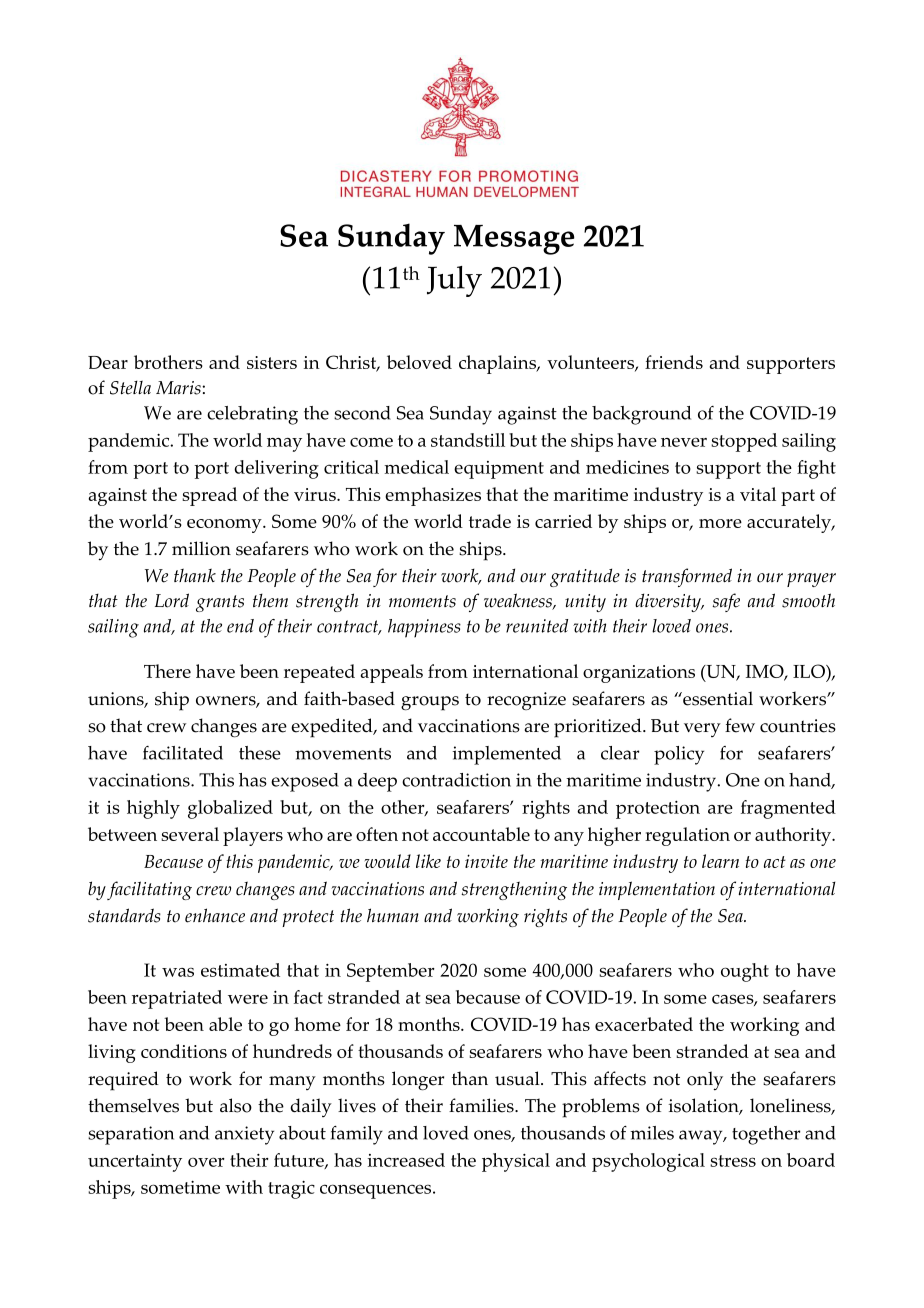 The width and height of the page is (924, 1308). Describe the element at coordinates (674, 362) in the page. I see `friends` at that location.
